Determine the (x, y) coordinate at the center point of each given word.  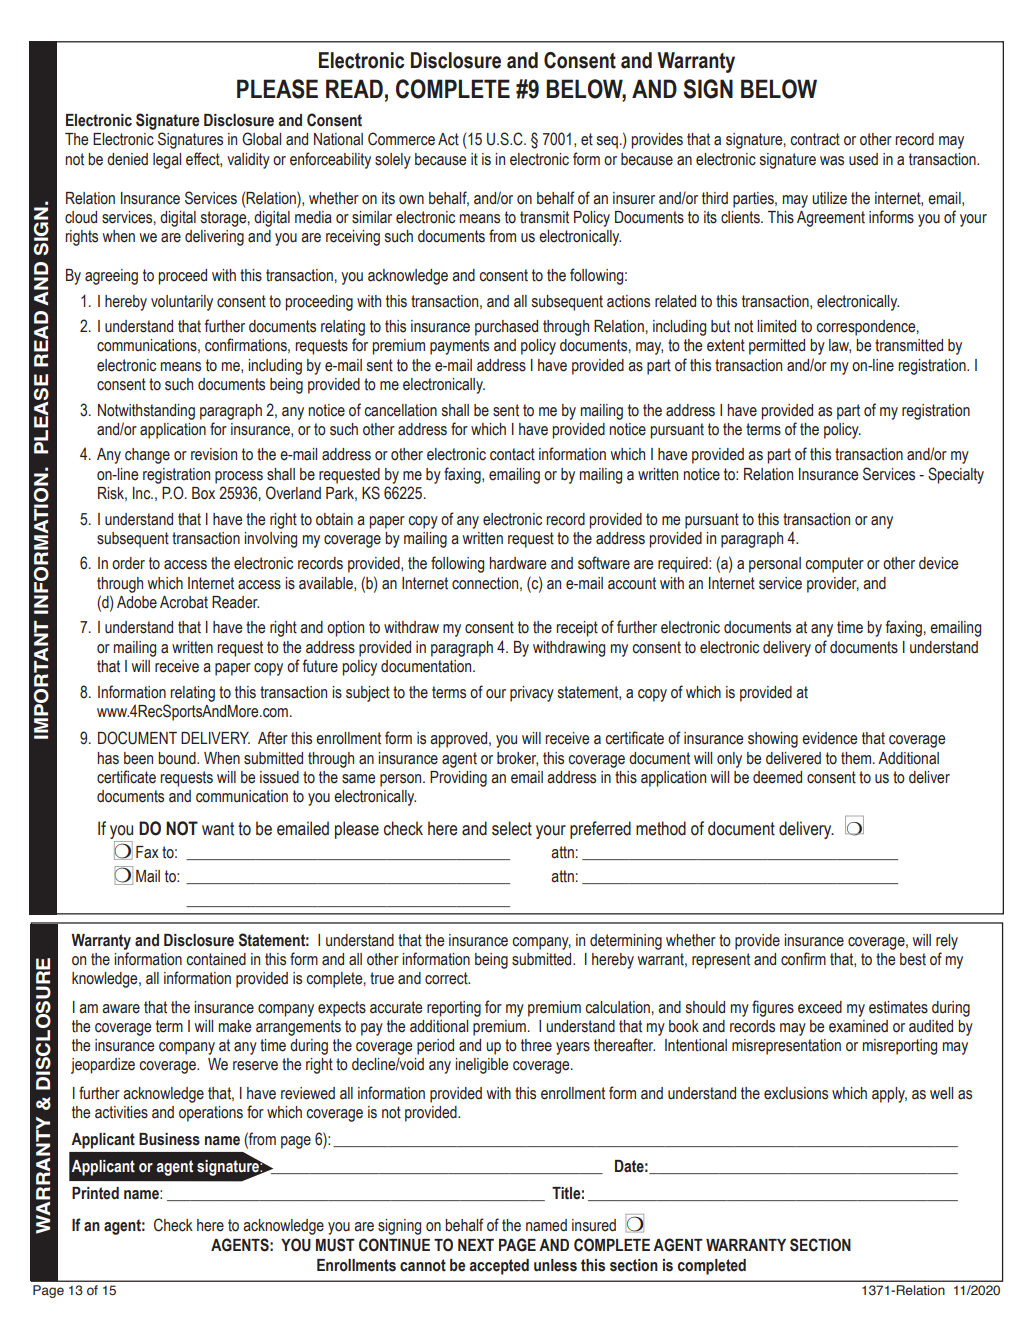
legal (167, 161)
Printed (95, 1193)
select (512, 828)
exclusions (796, 1093)
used (863, 159)
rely (947, 942)
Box (203, 493)
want (218, 829)
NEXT (476, 1245)
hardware (517, 563)
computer (834, 565)
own (411, 200)
